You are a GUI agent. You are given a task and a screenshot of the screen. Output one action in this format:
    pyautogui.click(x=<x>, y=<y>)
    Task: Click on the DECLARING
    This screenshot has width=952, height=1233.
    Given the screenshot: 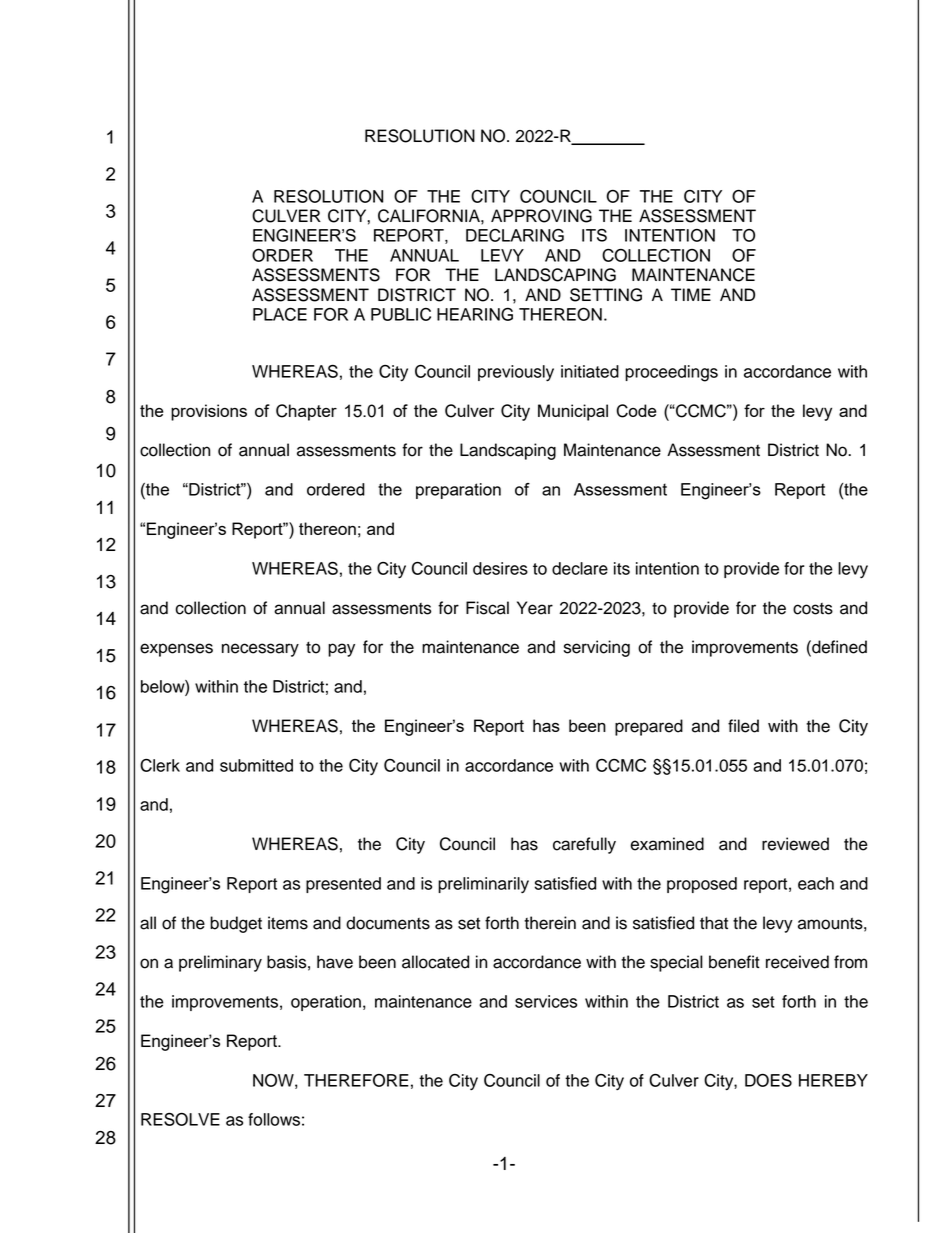 What is the action you would take?
    pyautogui.click(x=515, y=235)
